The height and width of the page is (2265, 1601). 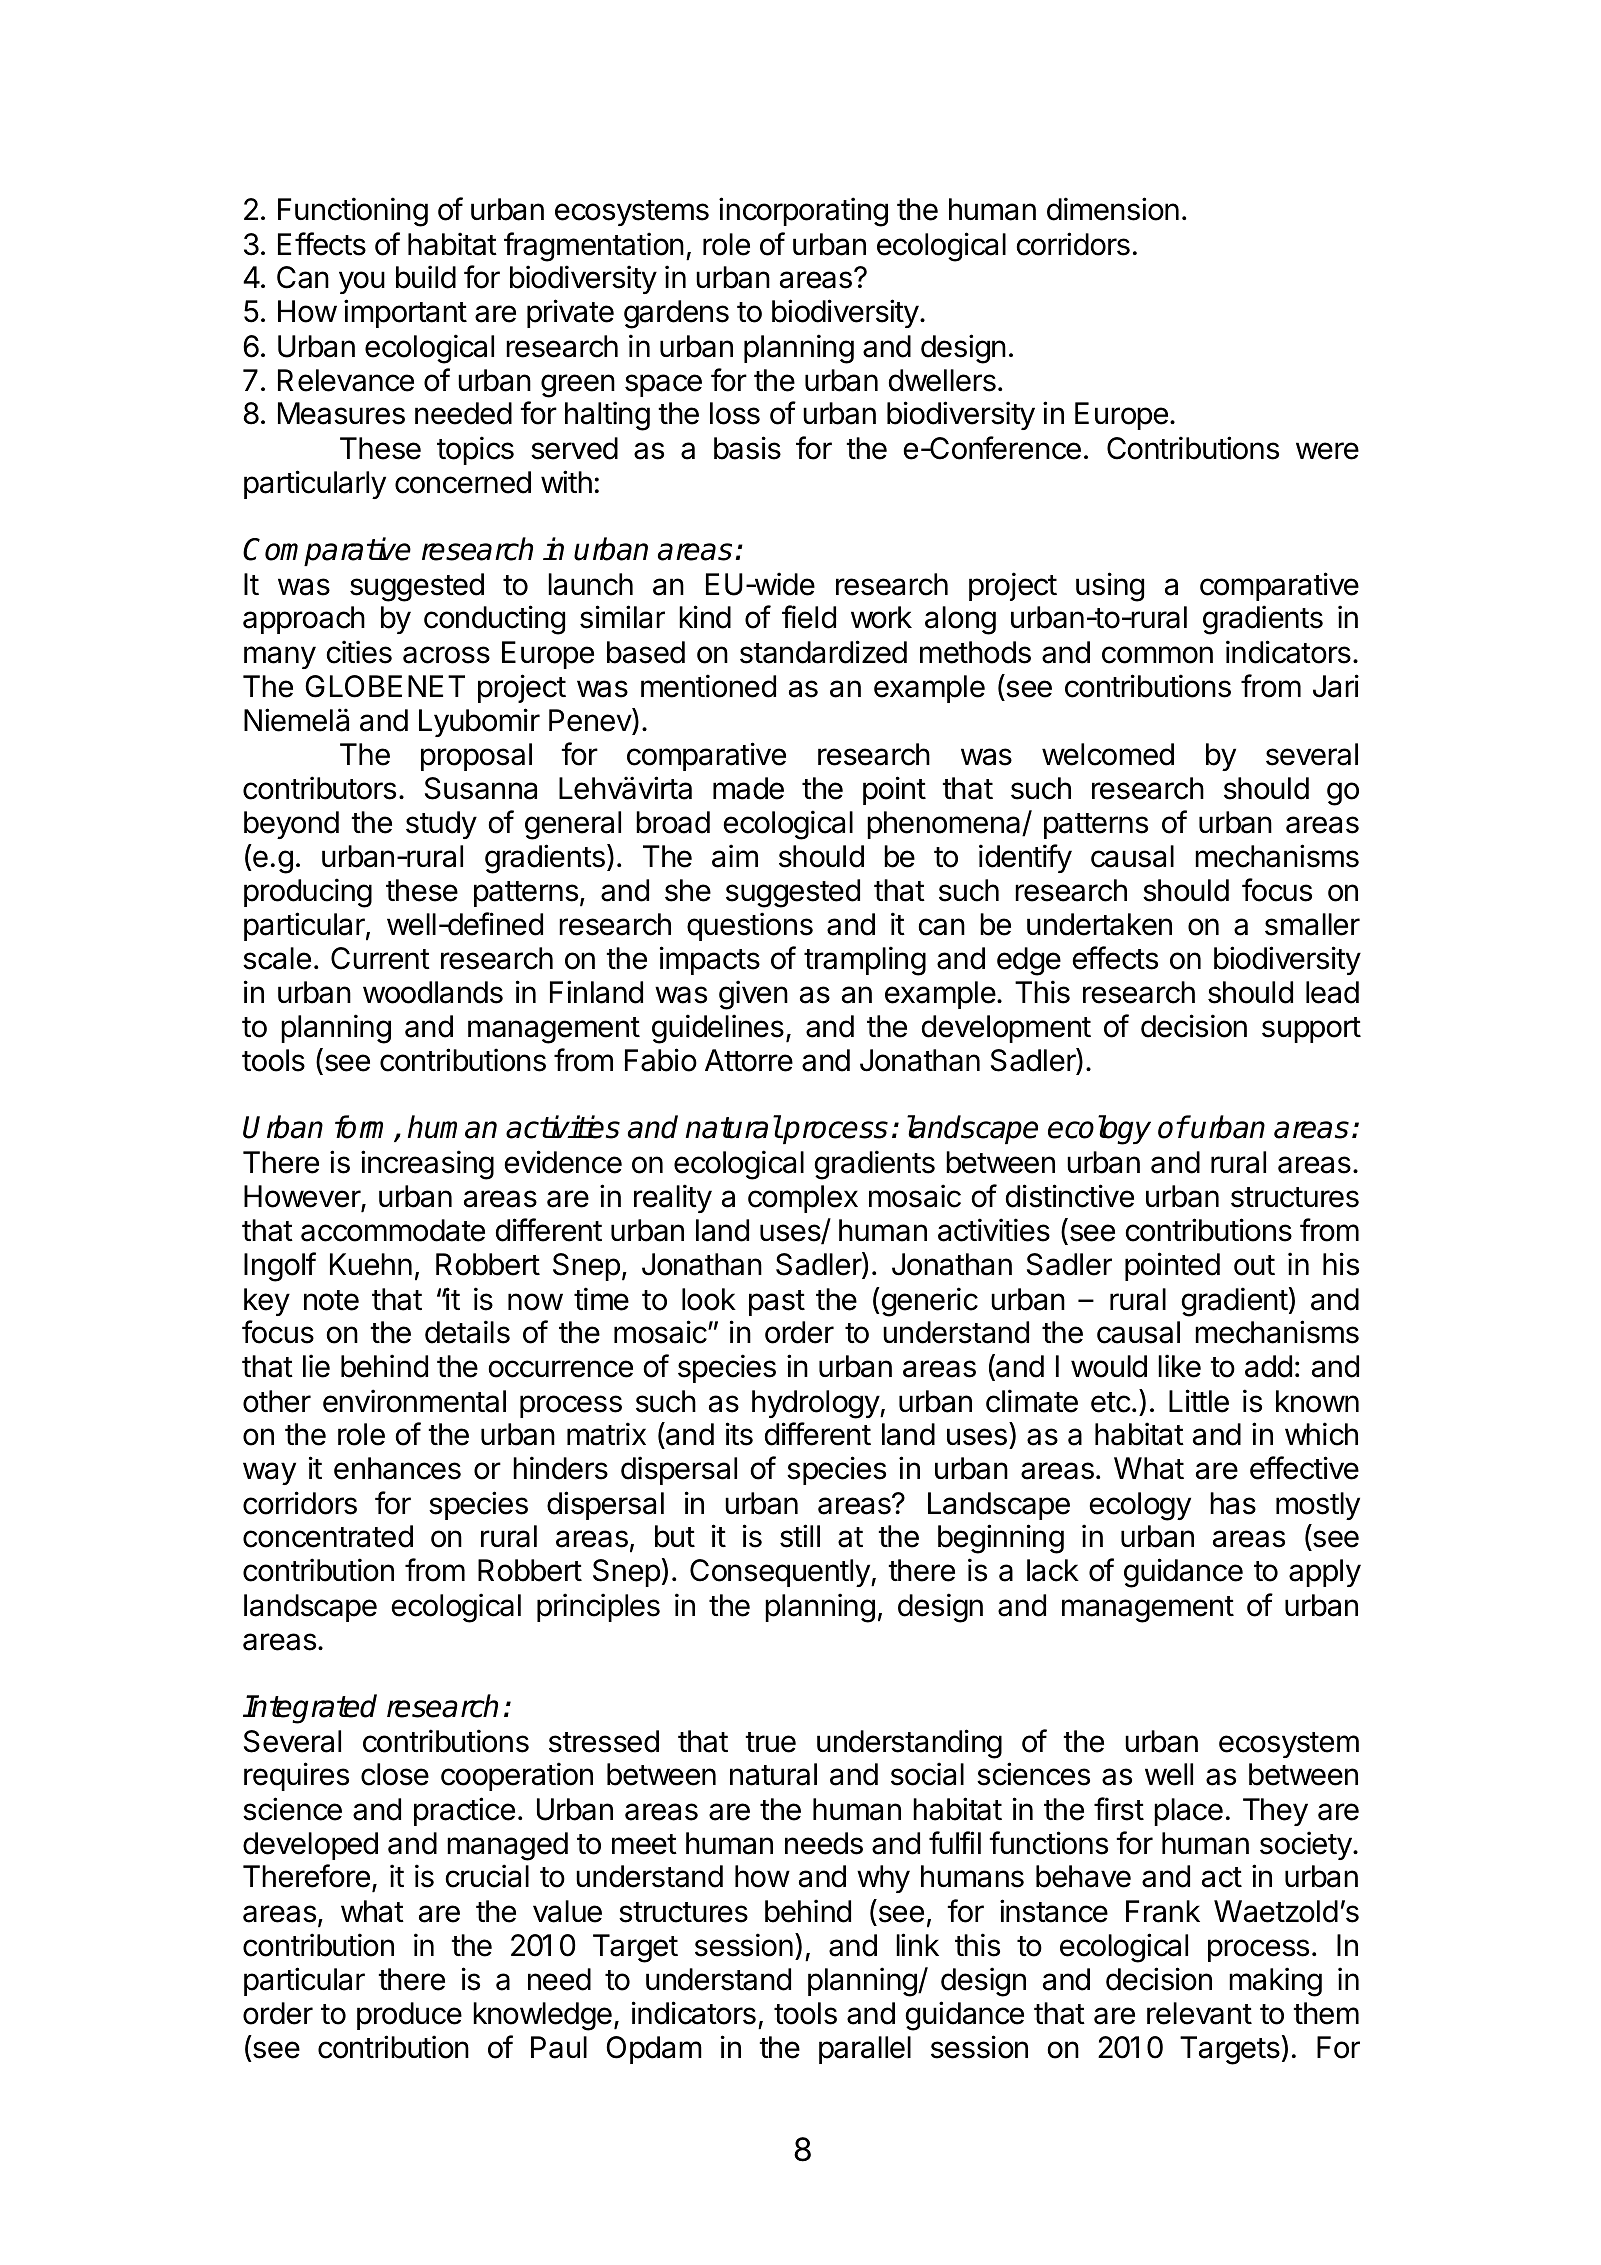 I want to click on study, so click(x=441, y=825).
